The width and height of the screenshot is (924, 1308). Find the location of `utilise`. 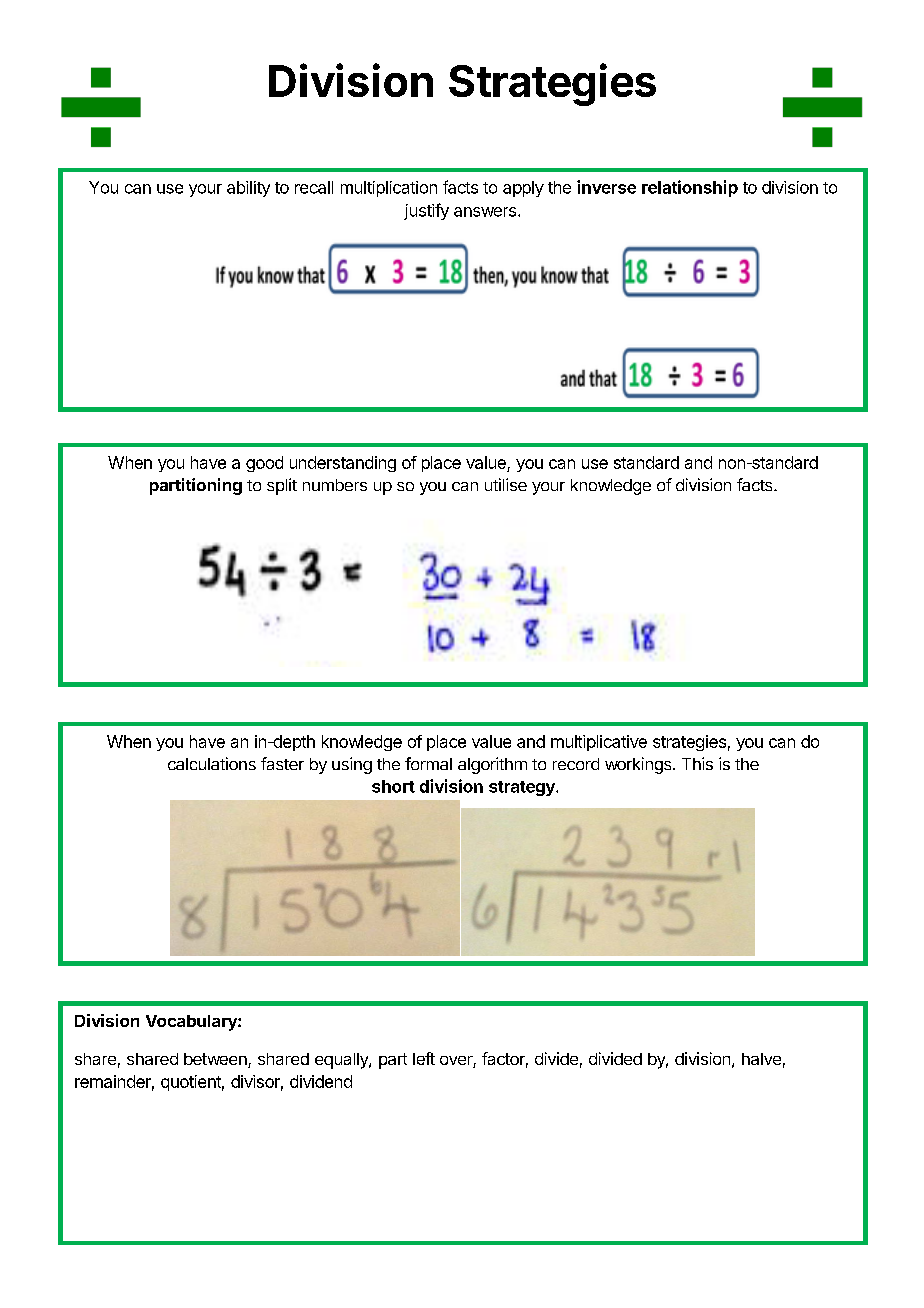

utilise is located at coordinates (506, 484).
